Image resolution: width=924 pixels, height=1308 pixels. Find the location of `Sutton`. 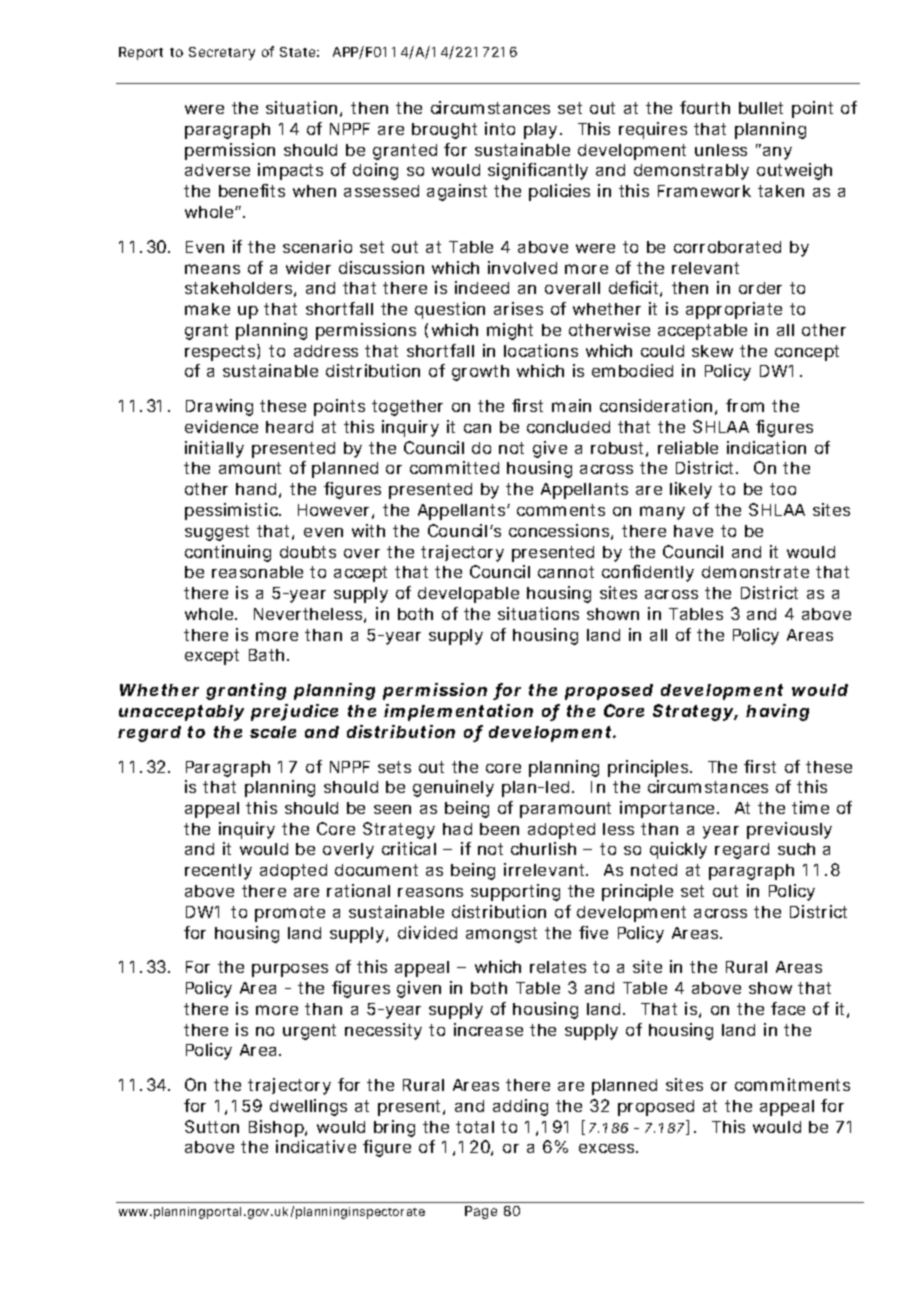

Sutton is located at coordinates (212, 1126).
